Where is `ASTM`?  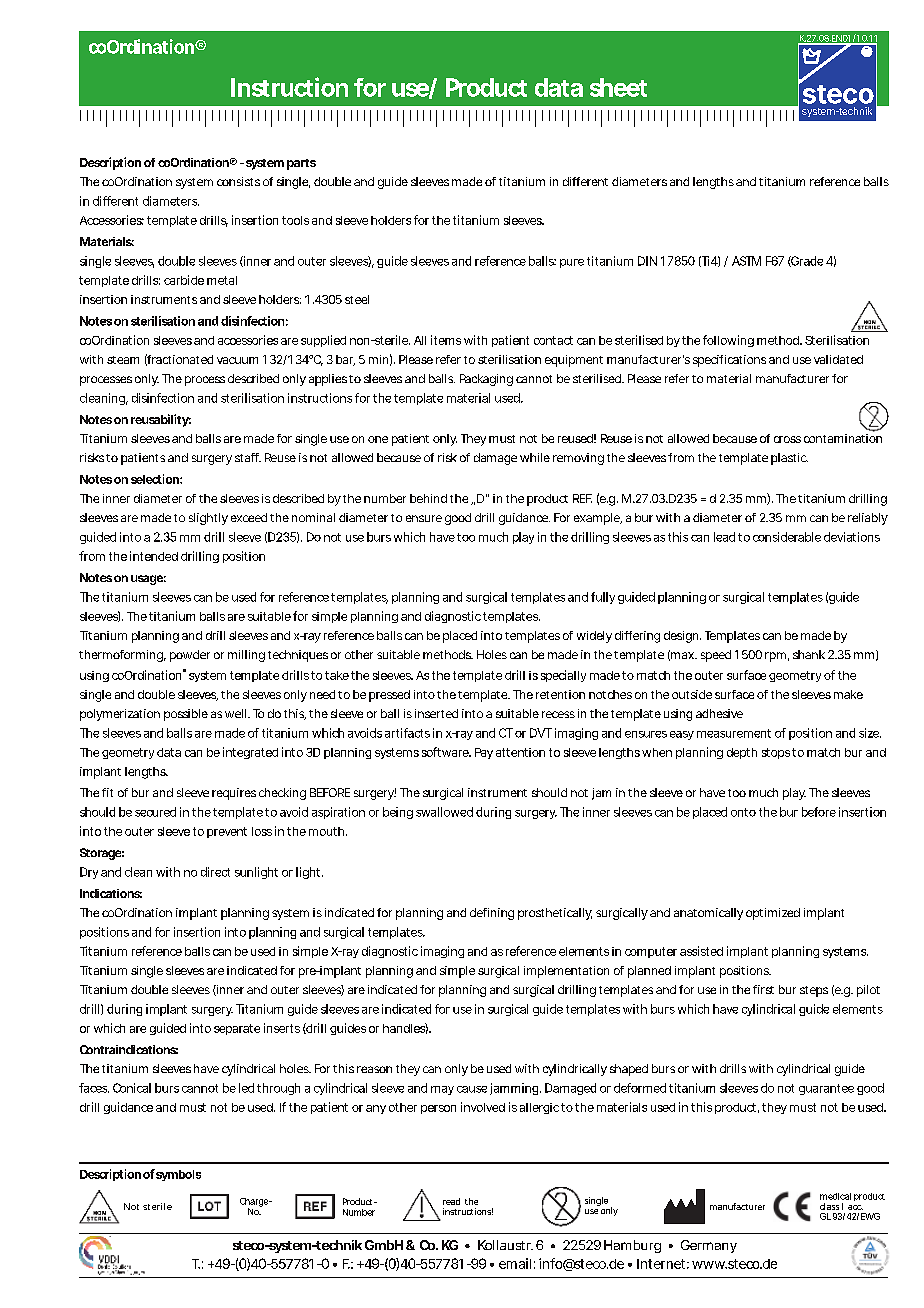
ASTM is located at coordinates (746, 261).
